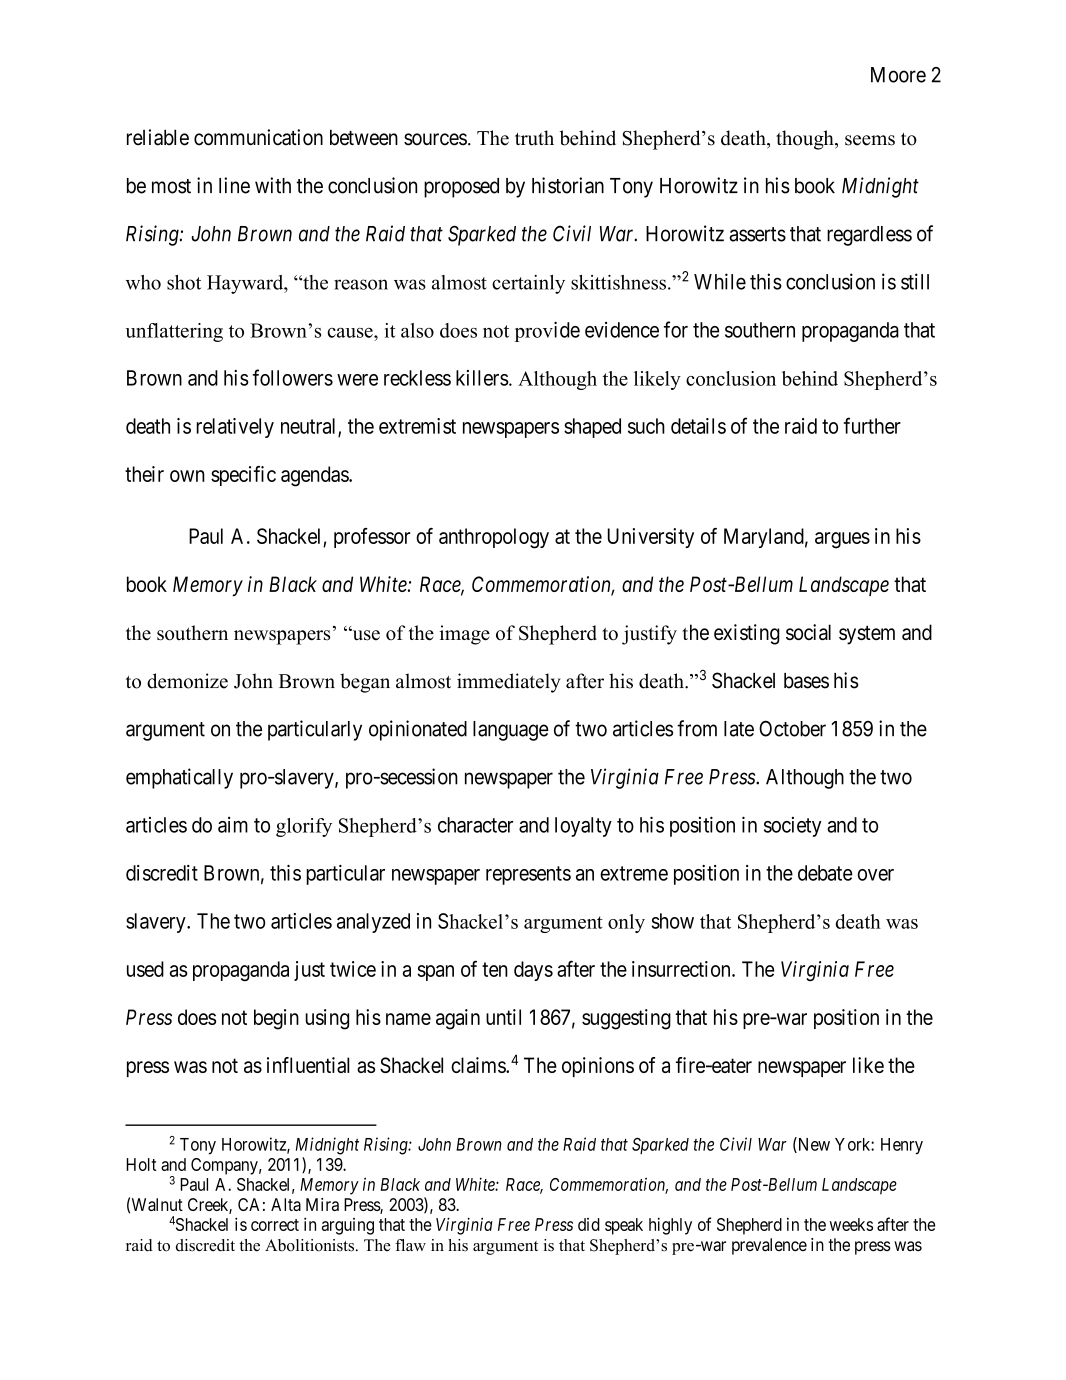 The width and height of the image is (1066, 1380). Describe the element at coordinates (872, 425) in the image. I see `further` at that location.
